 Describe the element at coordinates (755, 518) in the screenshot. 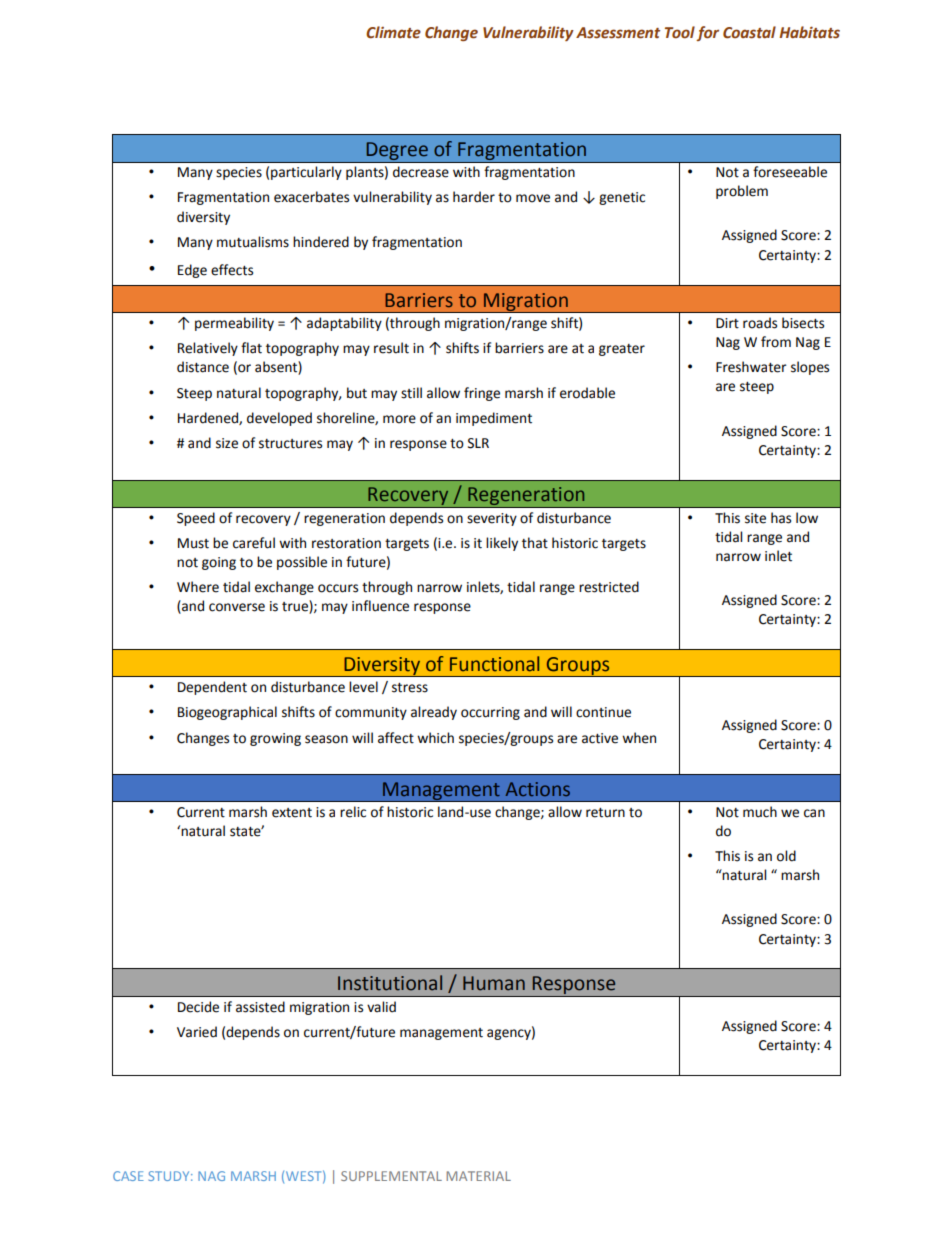

I see `site` at that location.
